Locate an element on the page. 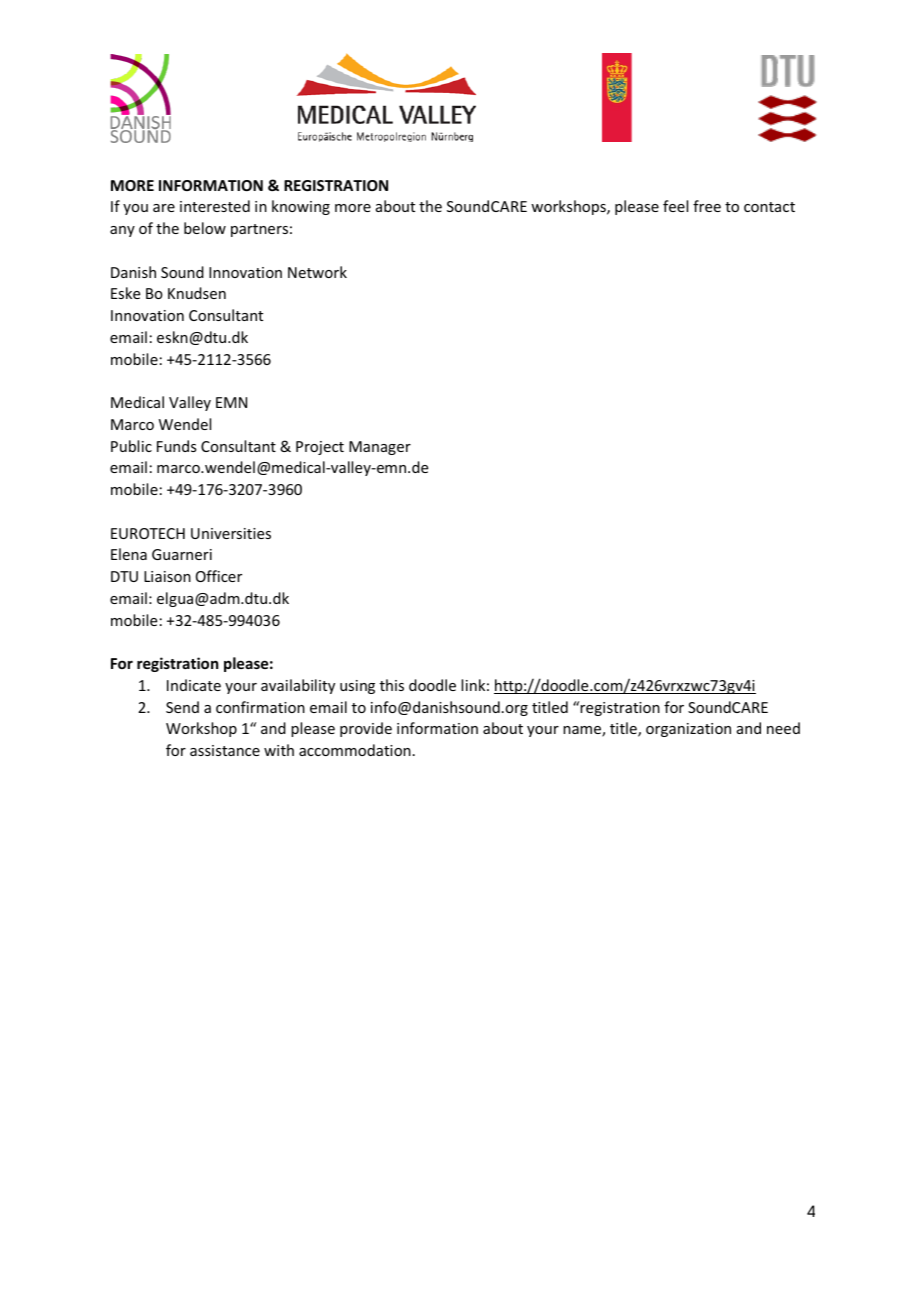 This document has height=1308, width=924. need is located at coordinates (783, 728).
